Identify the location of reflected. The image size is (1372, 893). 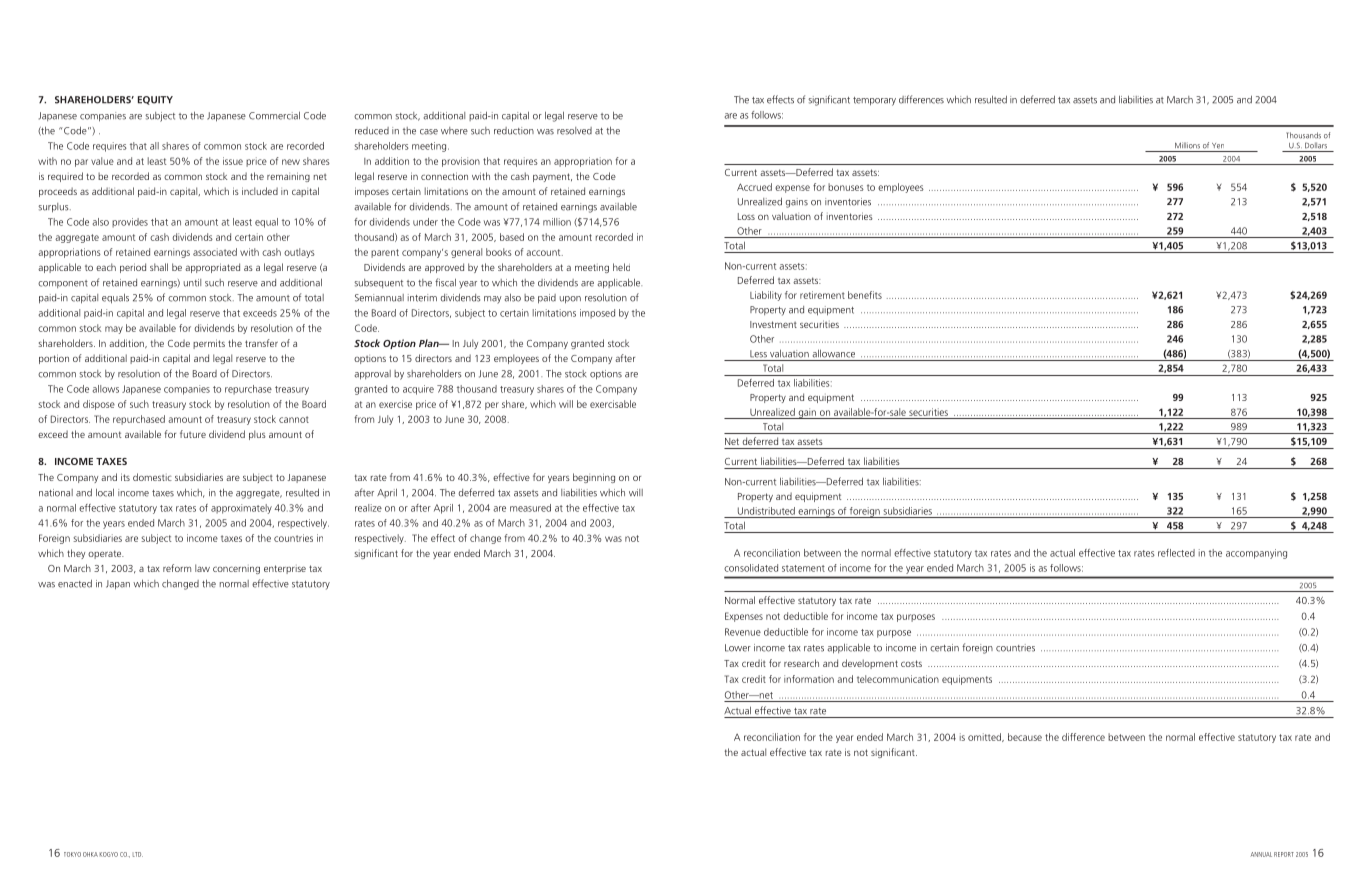
(1176, 553).
